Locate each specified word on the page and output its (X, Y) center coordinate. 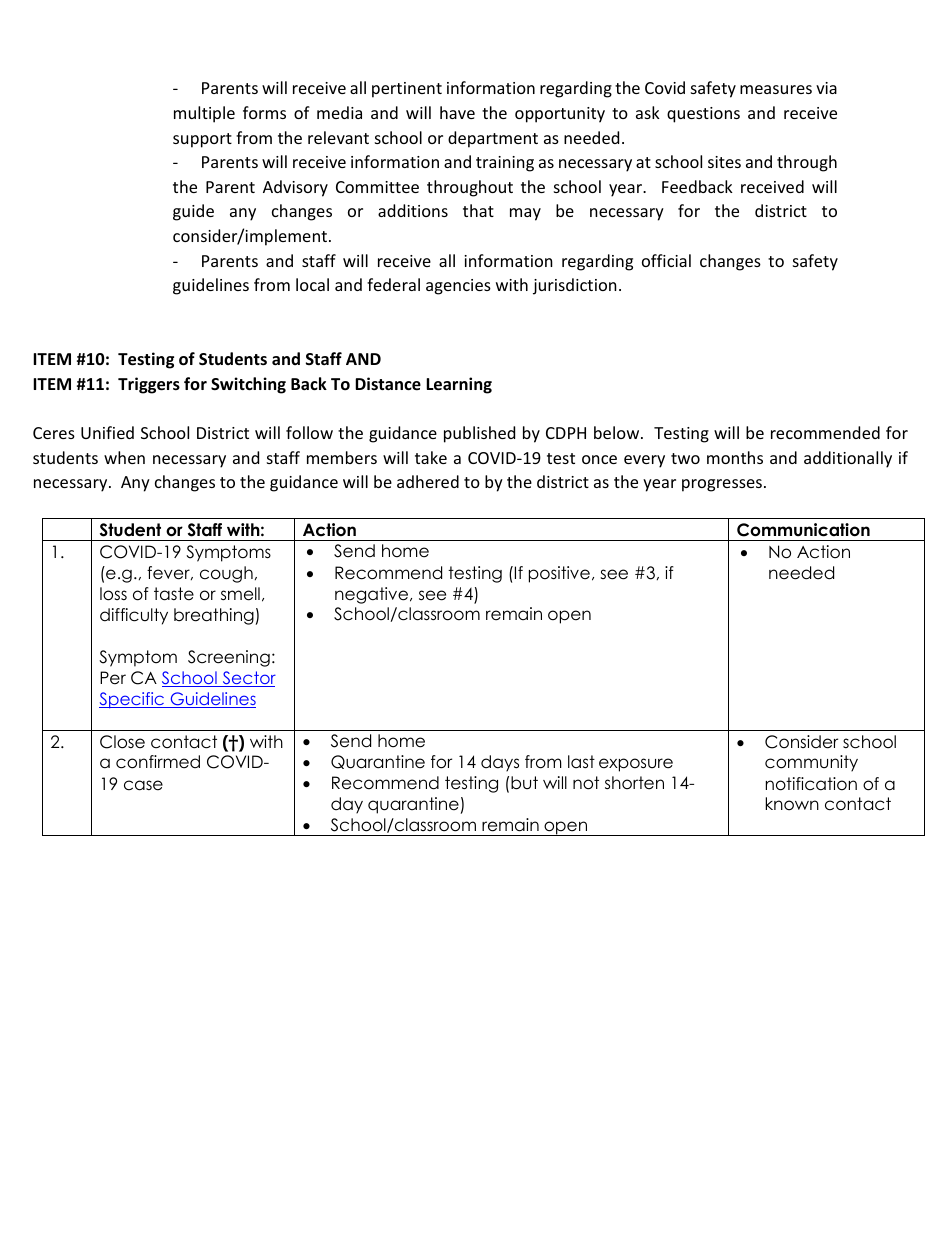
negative (373, 595)
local (312, 284)
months (735, 457)
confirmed (158, 762)
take (431, 457)
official (666, 260)
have (457, 112)
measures (776, 89)
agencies (458, 287)
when (124, 457)
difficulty (134, 616)
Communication (803, 530)
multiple (204, 114)
